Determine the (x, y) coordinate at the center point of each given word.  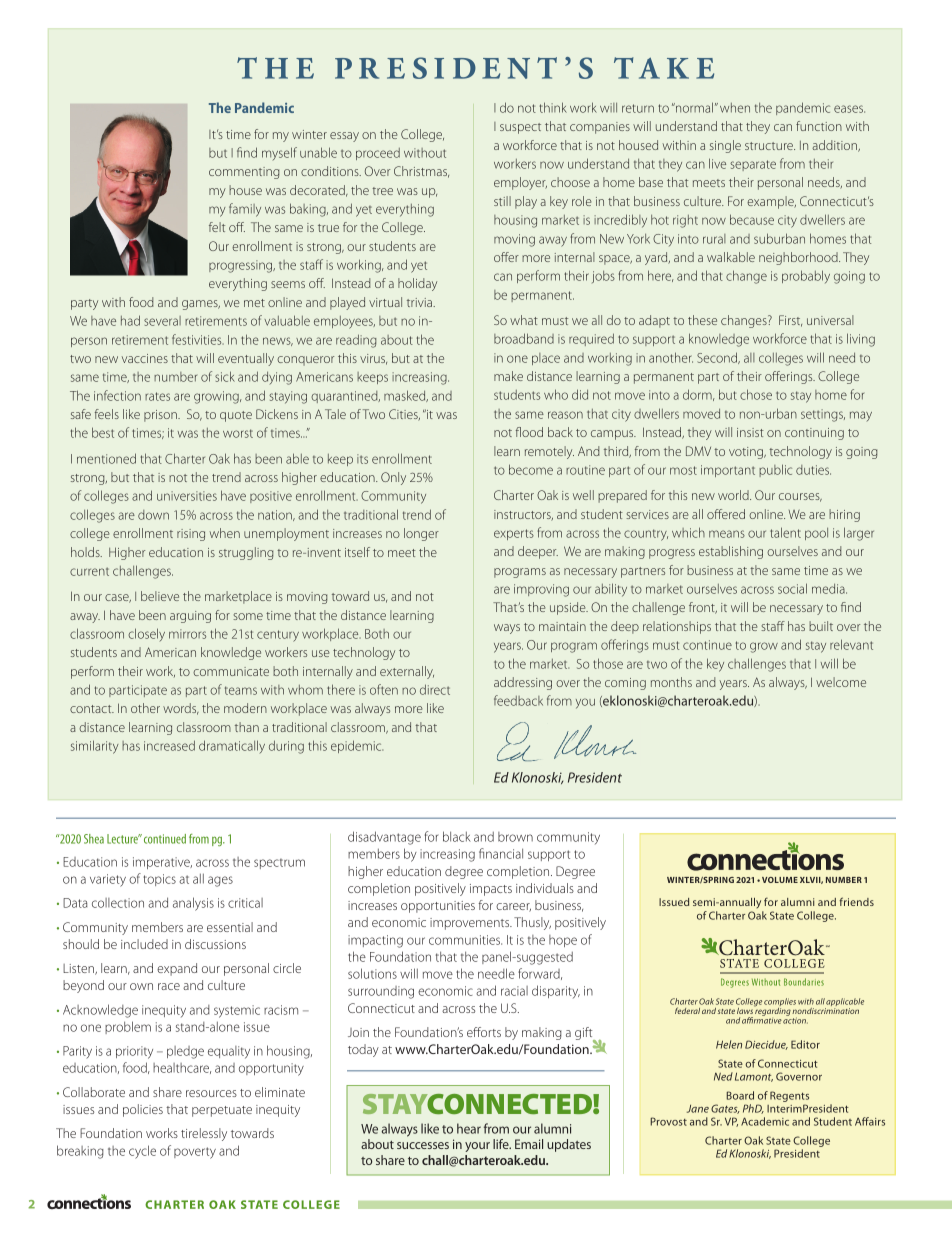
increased (169, 745)
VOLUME (780, 880)
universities (187, 496)
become (531, 469)
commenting (244, 173)
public (775, 470)
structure (770, 146)
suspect (520, 128)
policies (143, 1110)
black (457, 836)
